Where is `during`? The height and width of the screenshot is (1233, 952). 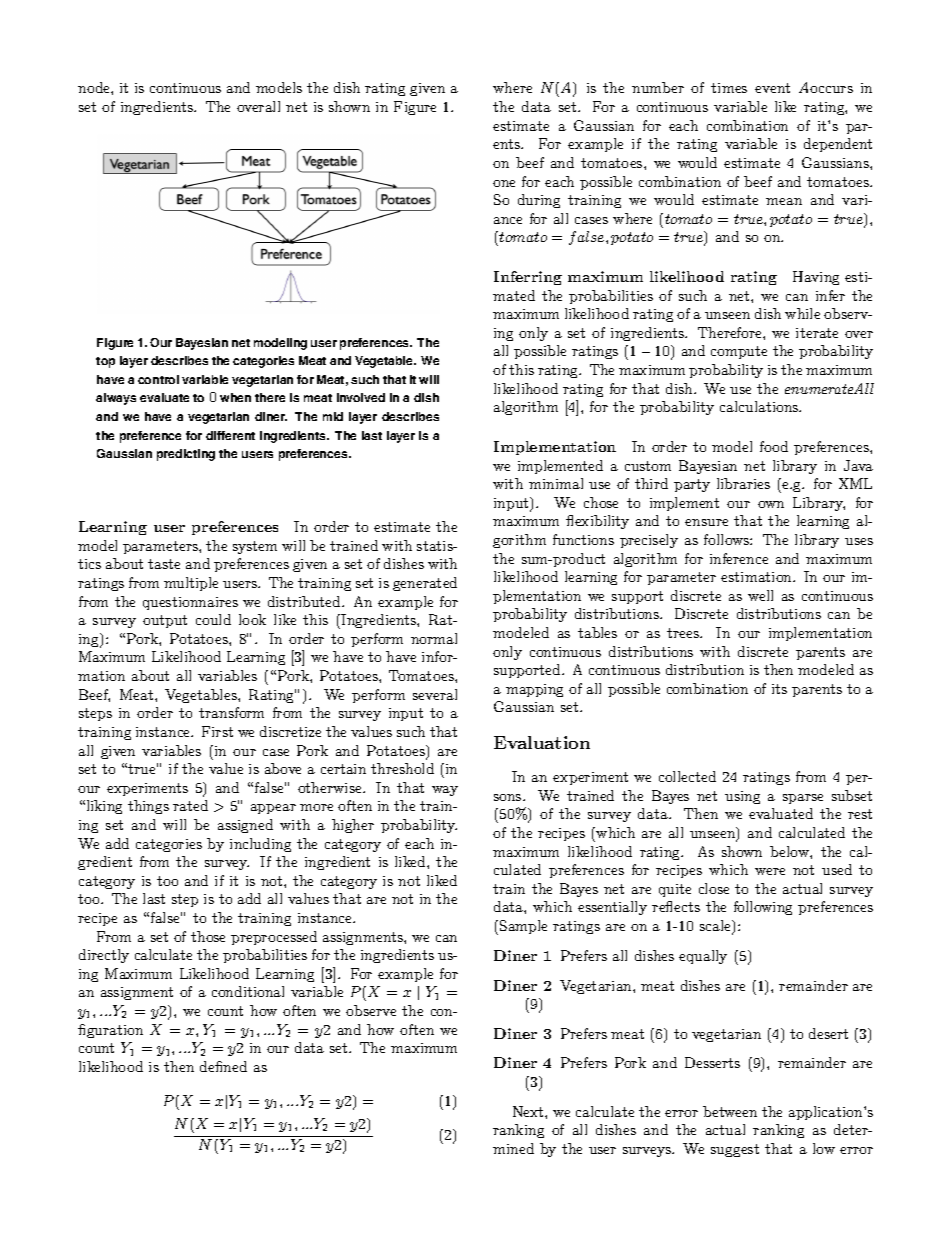 during is located at coordinates (539, 201).
